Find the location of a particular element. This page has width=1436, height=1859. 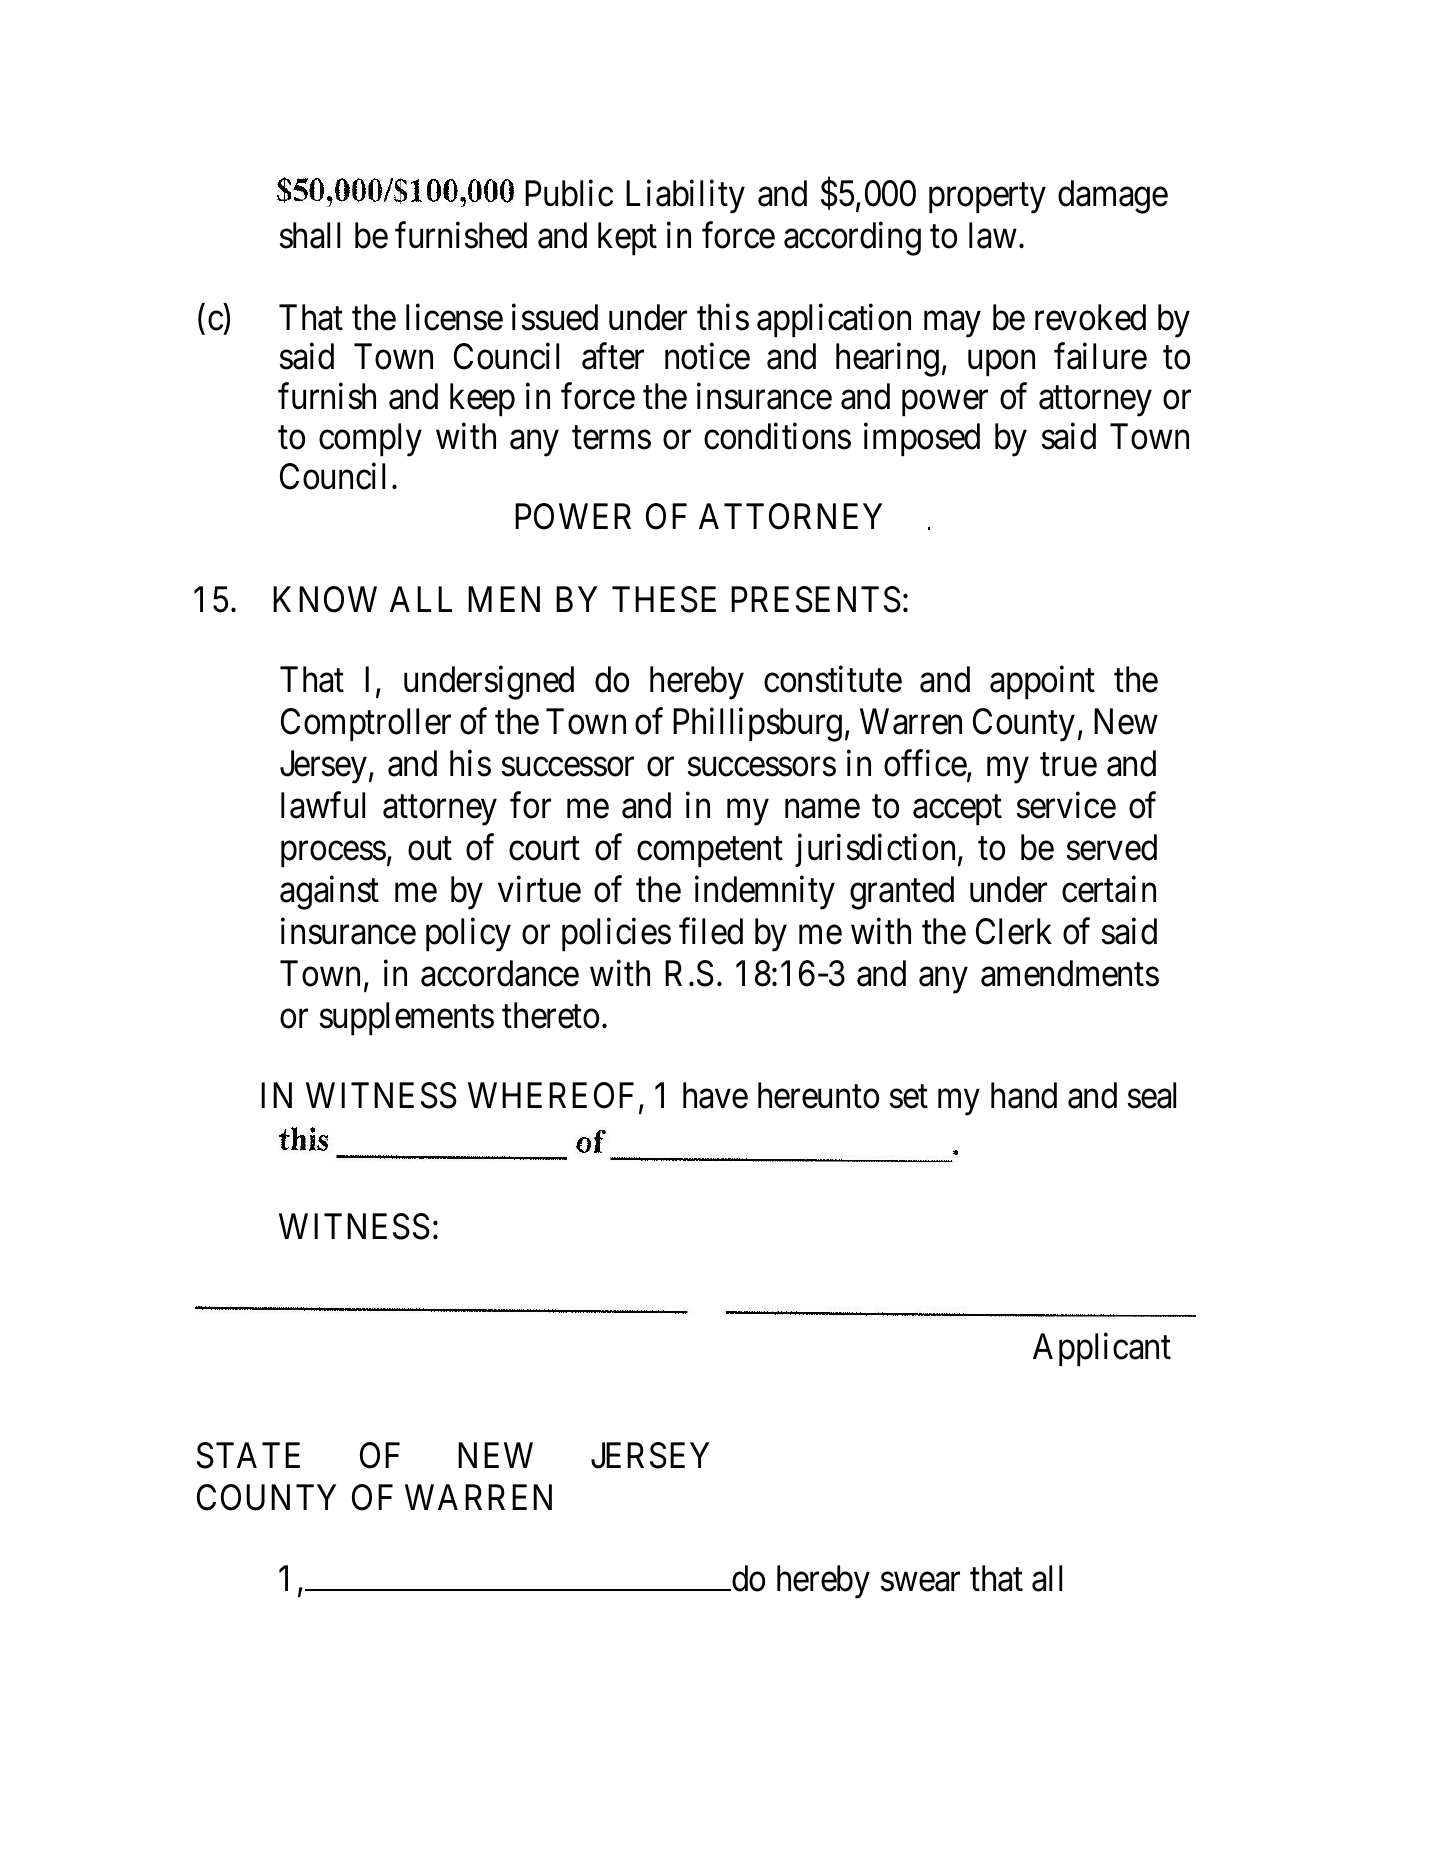

property is located at coordinates (987, 199).
